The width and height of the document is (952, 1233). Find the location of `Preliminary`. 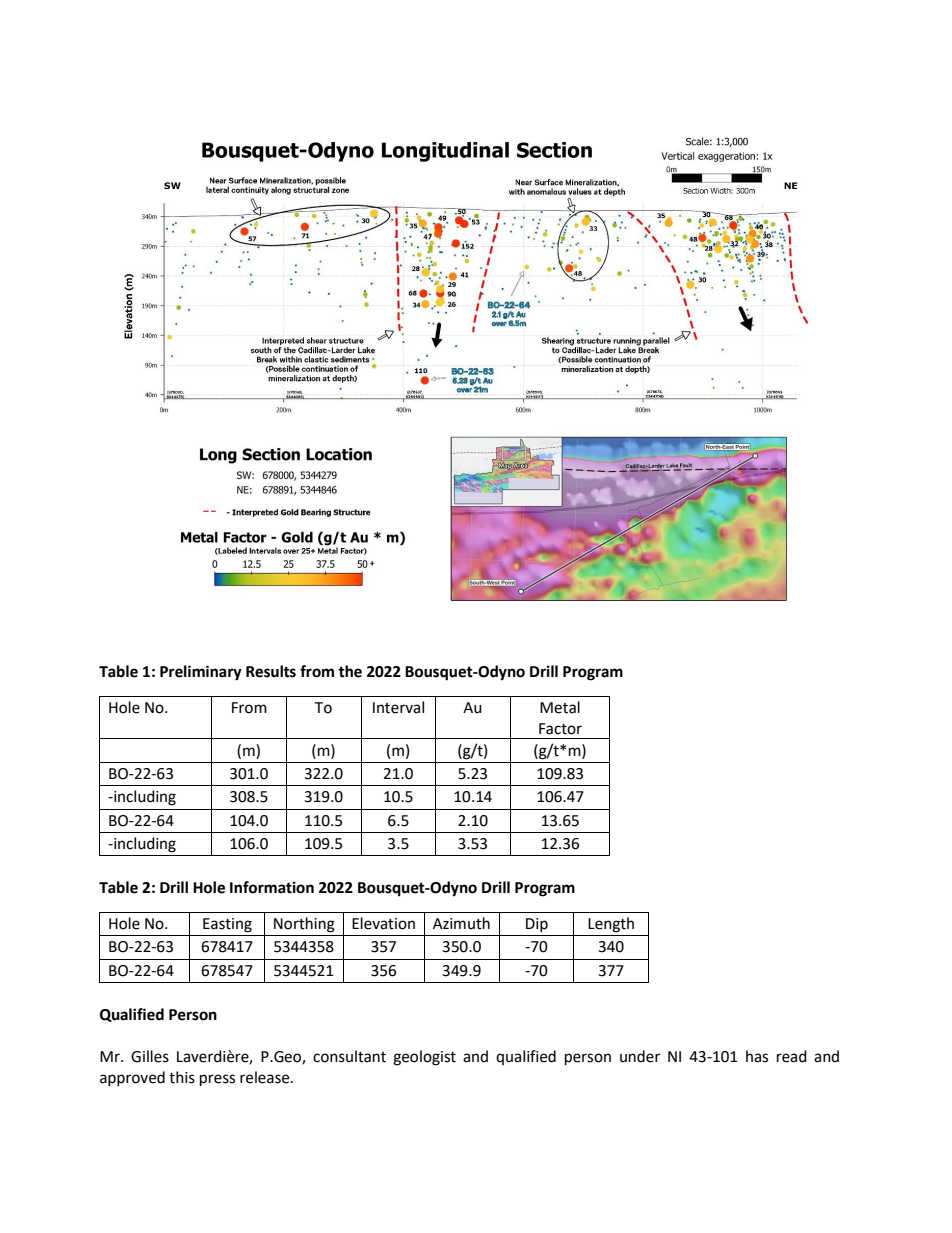

Preliminary is located at coordinates (201, 673).
